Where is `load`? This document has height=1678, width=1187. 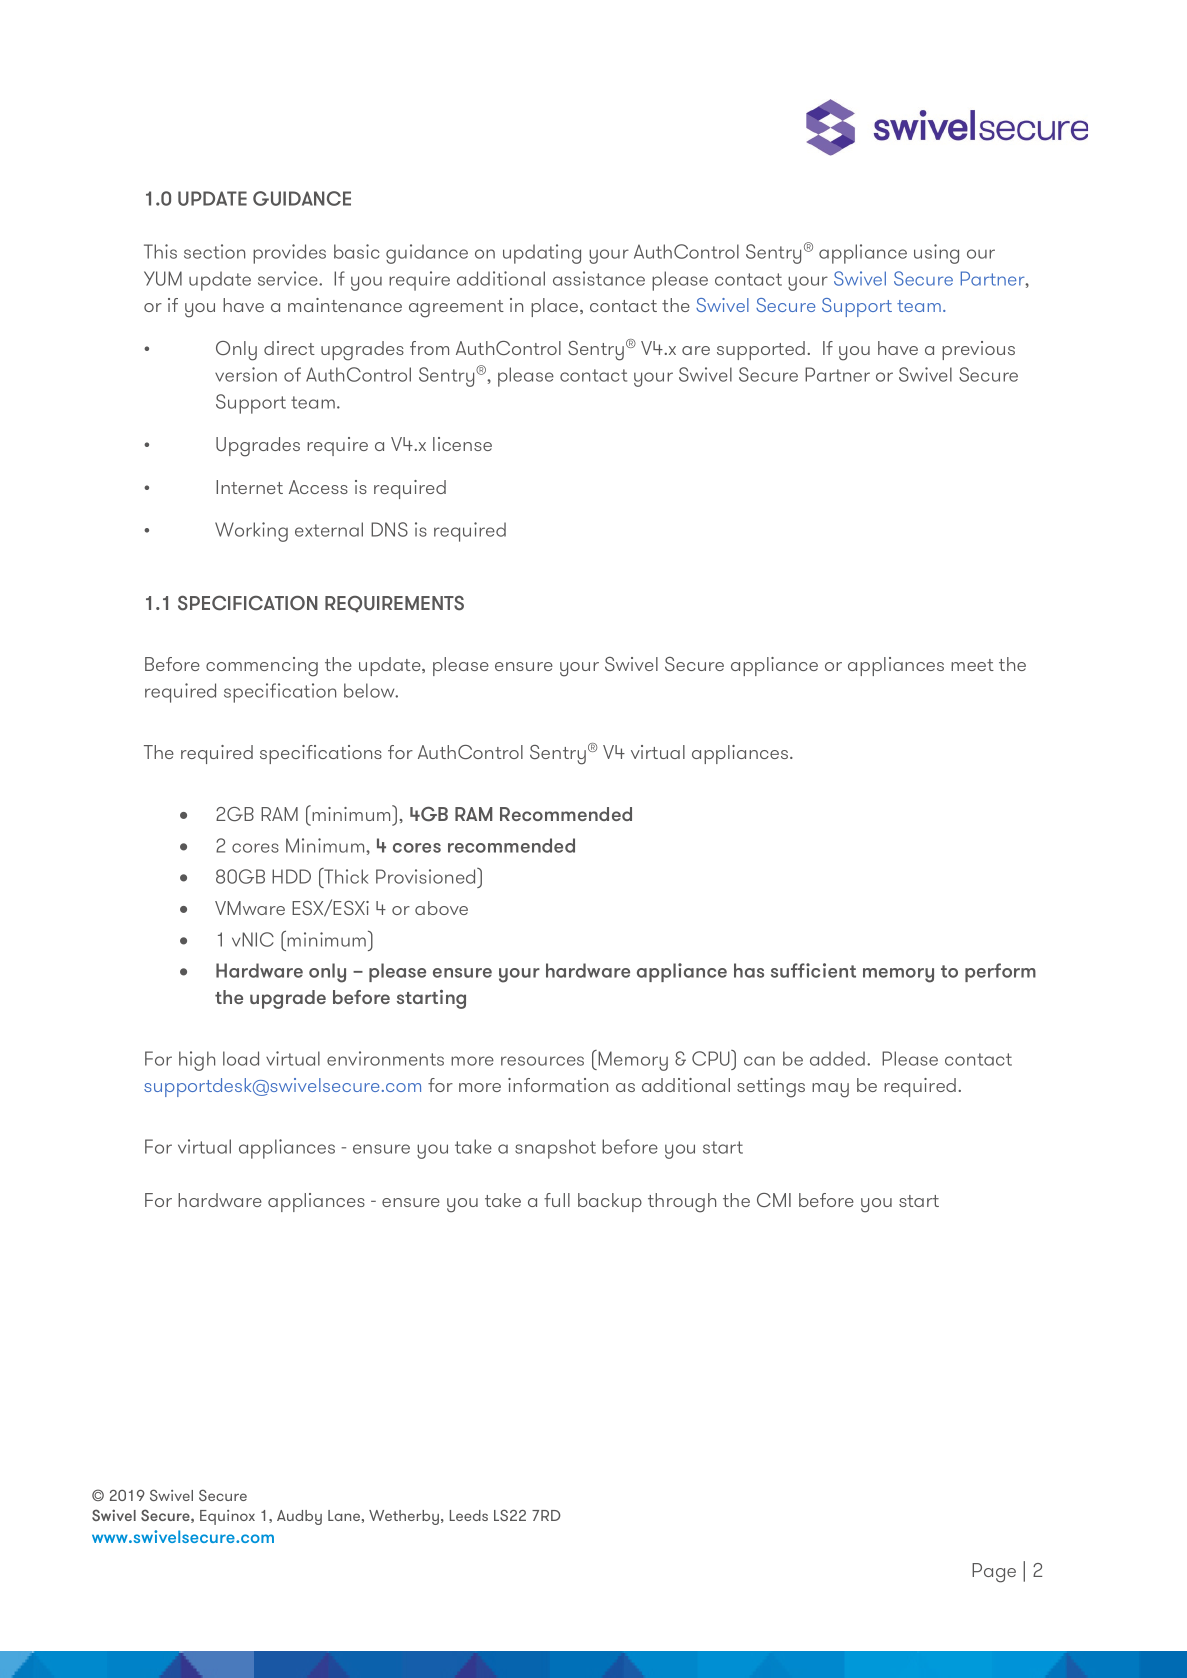
load is located at coordinates (241, 1058).
